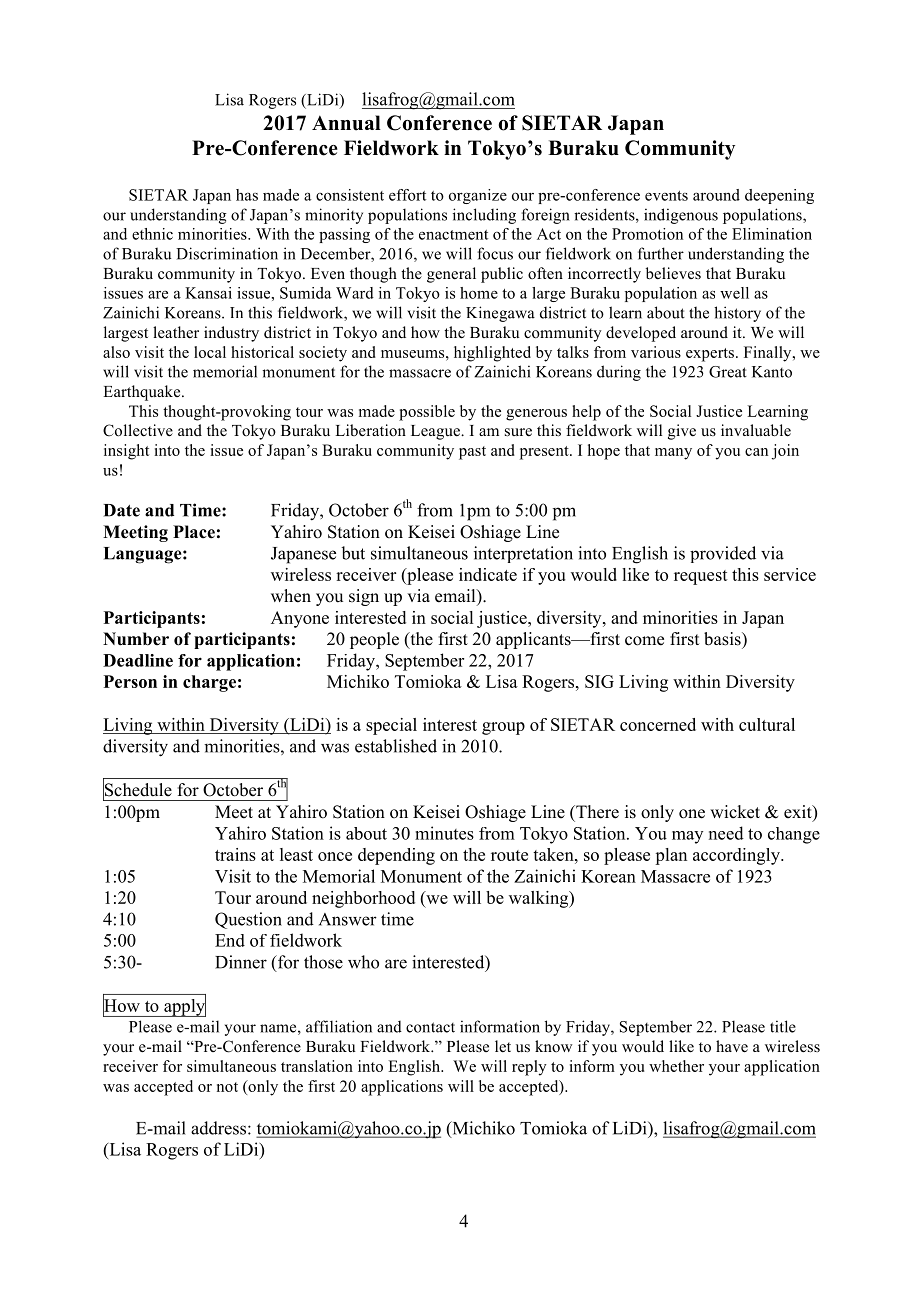 The height and width of the page is (1308, 924). I want to click on organize, so click(478, 196).
